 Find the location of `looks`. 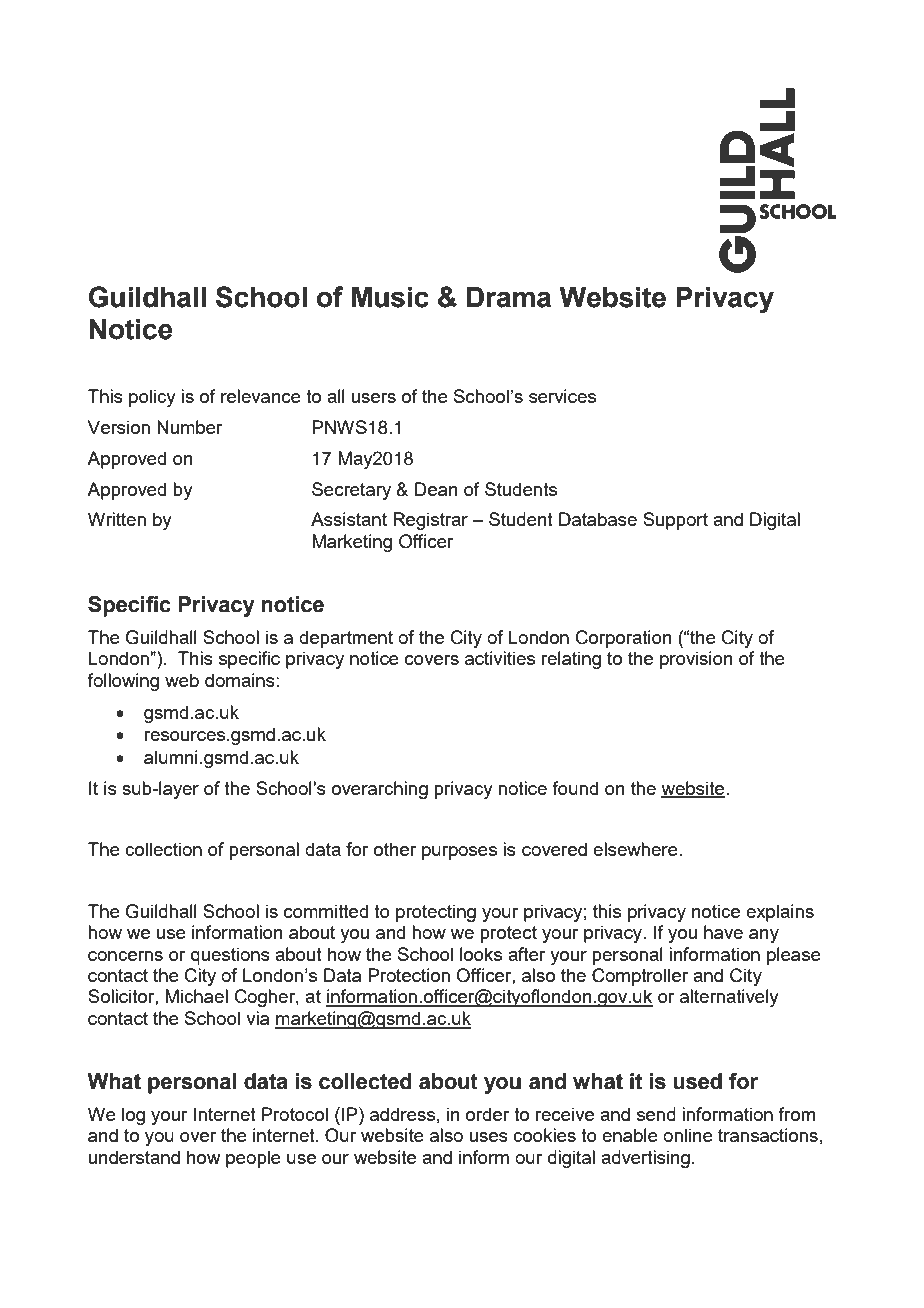

looks is located at coordinates (481, 954).
